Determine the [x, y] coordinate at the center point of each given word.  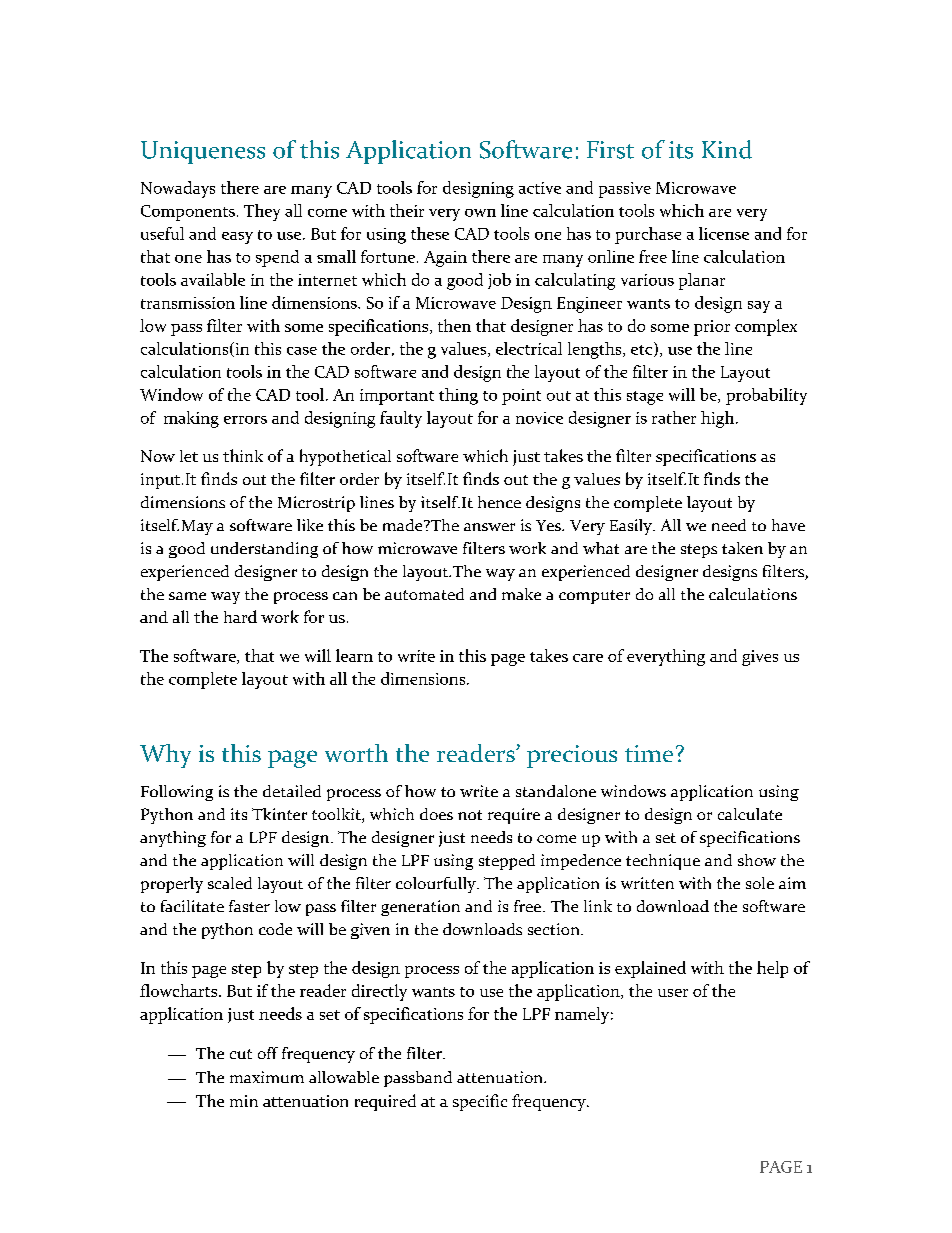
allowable [344, 1077]
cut [241, 1054]
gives [760, 658]
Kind [727, 149]
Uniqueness [203, 152]
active [540, 188]
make [521, 594]
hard [240, 616]
